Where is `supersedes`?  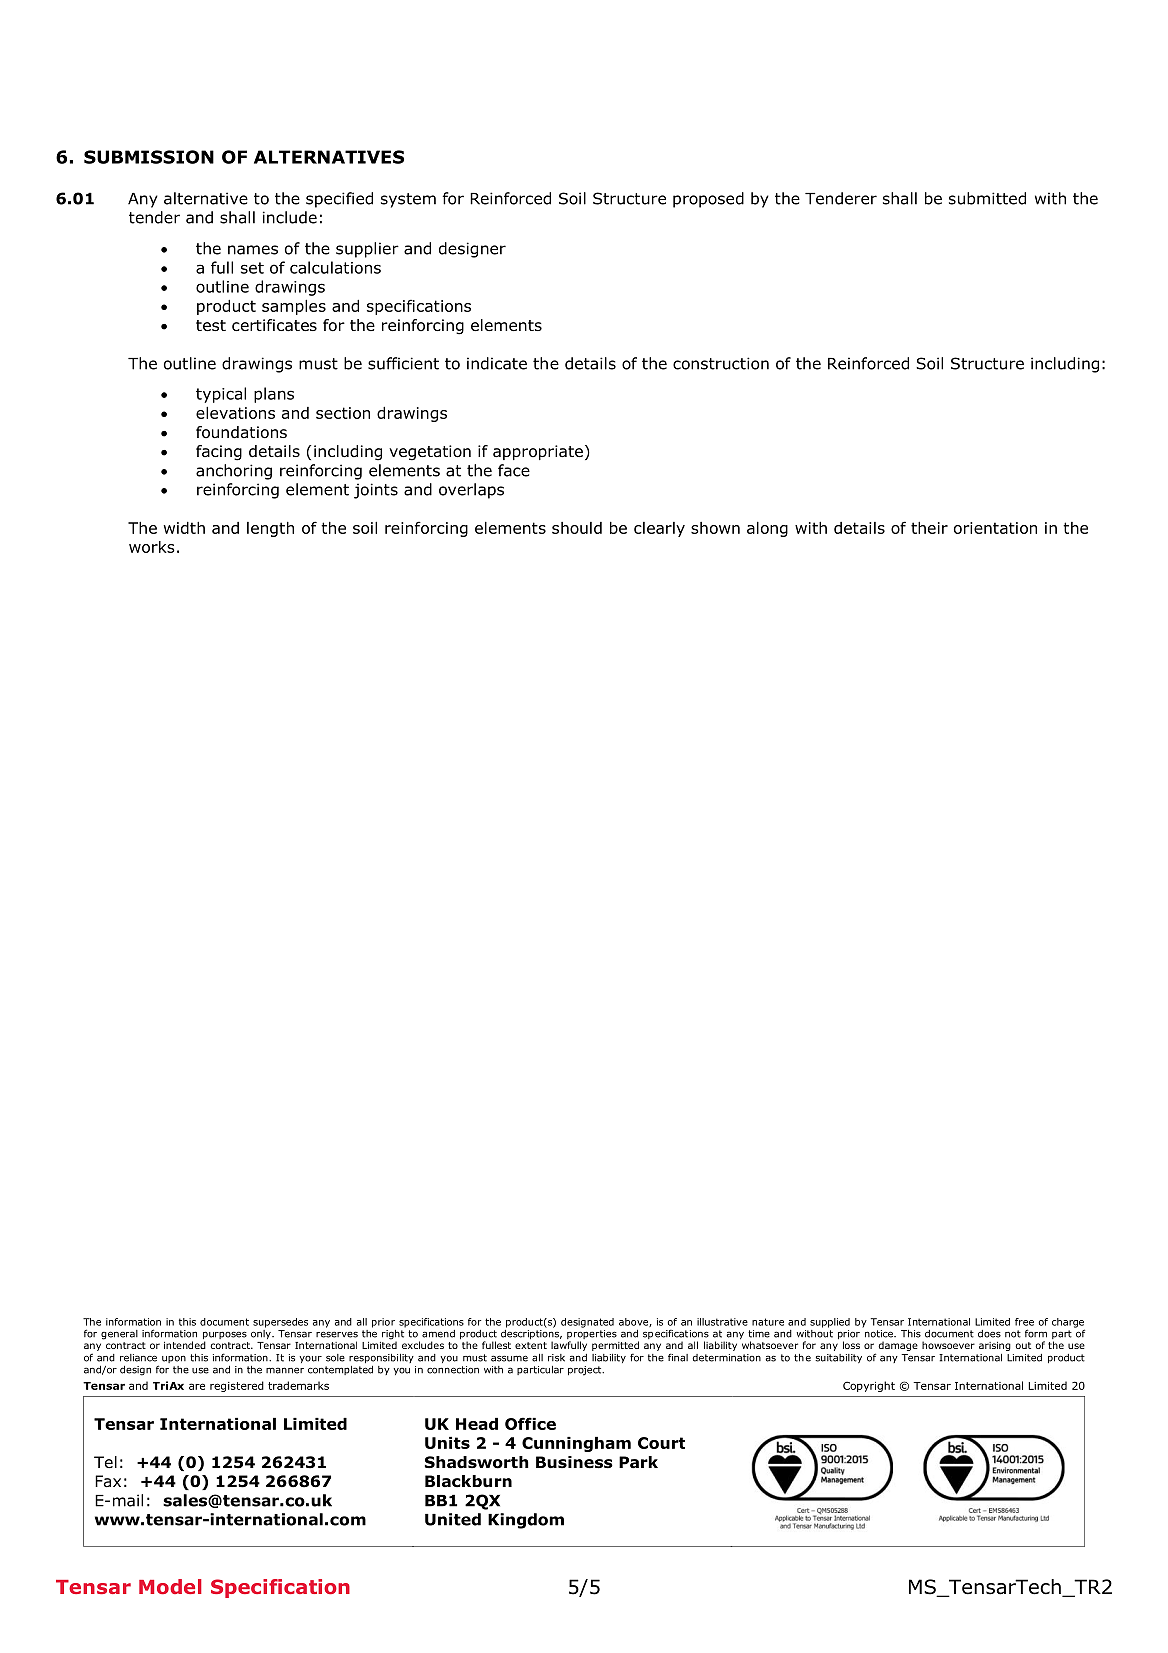
supersedes is located at coordinates (280, 1323).
